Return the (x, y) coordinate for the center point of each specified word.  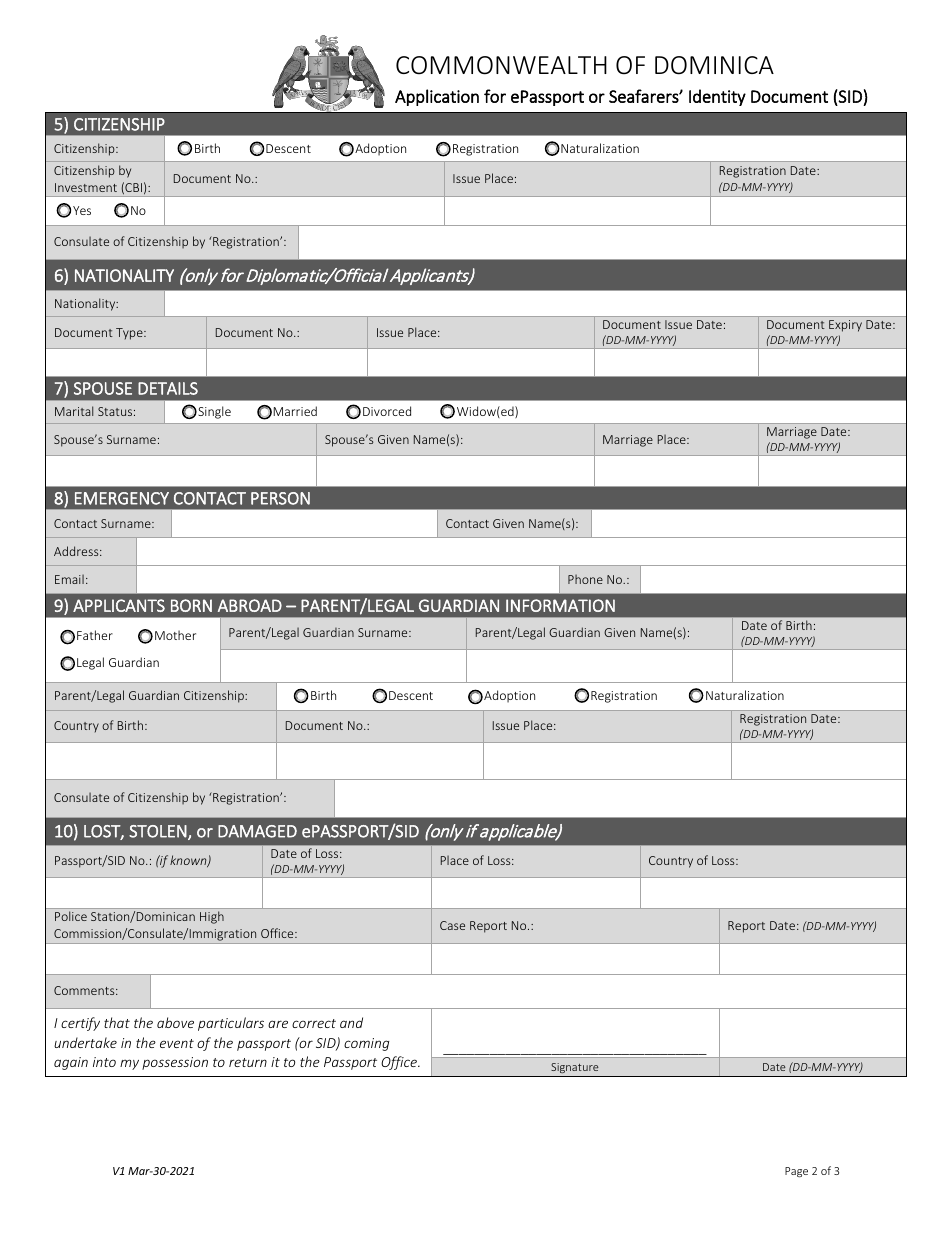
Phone (585, 579)
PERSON (280, 498)
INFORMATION (560, 605)
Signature (575, 1068)
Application (437, 97)
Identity (717, 97)
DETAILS (168, 388)
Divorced (387, 411)
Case (452, 925)
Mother (175, 635)
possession (175, 1063)
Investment (86, 187)
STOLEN (158, 831)
